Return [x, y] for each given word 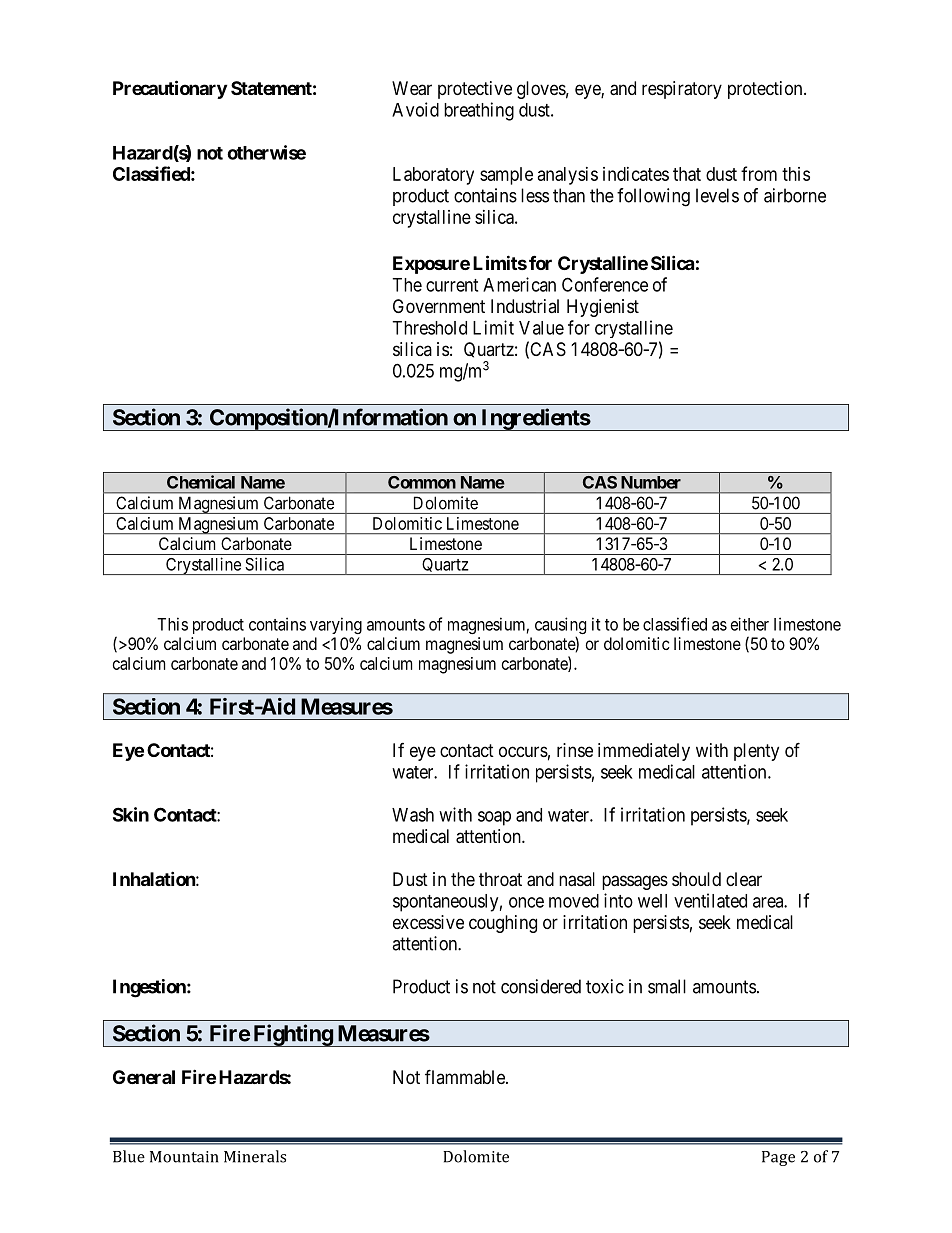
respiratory [682, 90]
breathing [479, 111]
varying [336, 625]
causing [560, 627]
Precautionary [170, 89]
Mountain [184, 1157]
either [750, 624]
